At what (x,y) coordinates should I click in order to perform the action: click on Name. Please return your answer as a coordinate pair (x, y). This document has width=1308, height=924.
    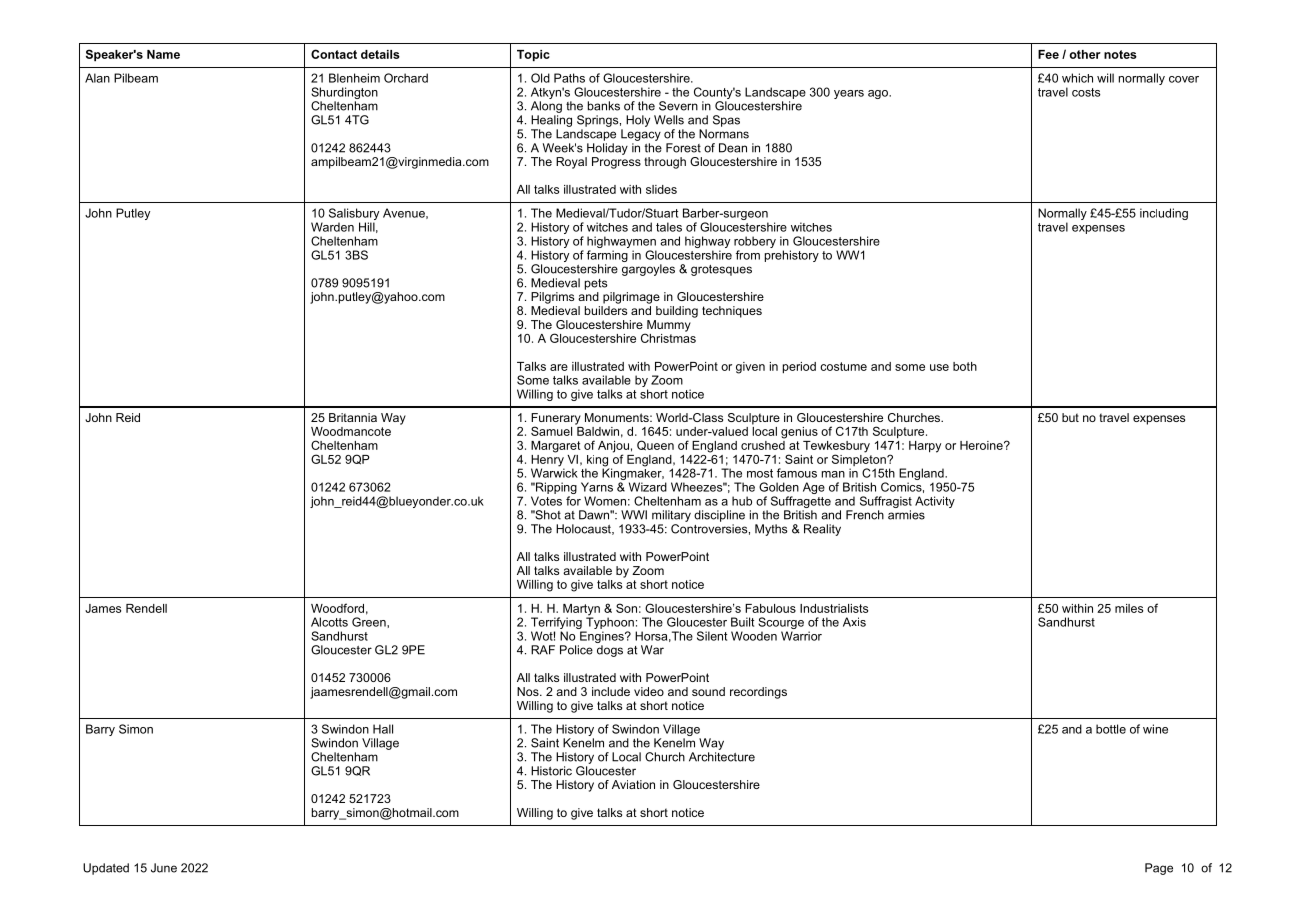
    Looking at the image, I should click on (163, 54).
